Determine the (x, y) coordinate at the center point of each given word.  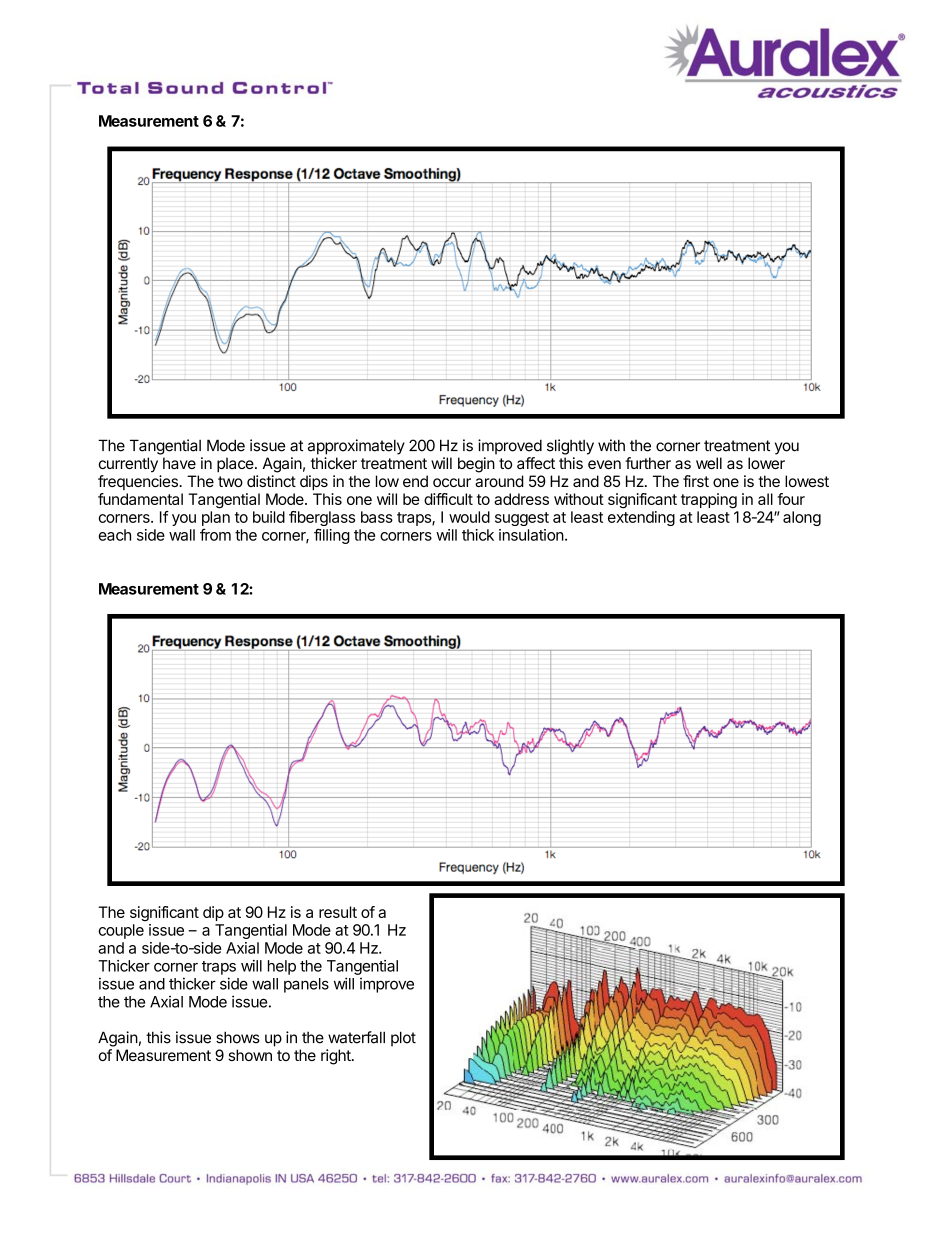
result (338, 912)
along (802, 518)
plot (403, 1039)
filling (332, 536)
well (709, 463)
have (179, 463)
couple (121, 931)
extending (641, 518)
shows (238, 1037)
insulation (531, 535)
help (282, 967)
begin (476, 465)
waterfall (356, 1037)
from (215, 534)
